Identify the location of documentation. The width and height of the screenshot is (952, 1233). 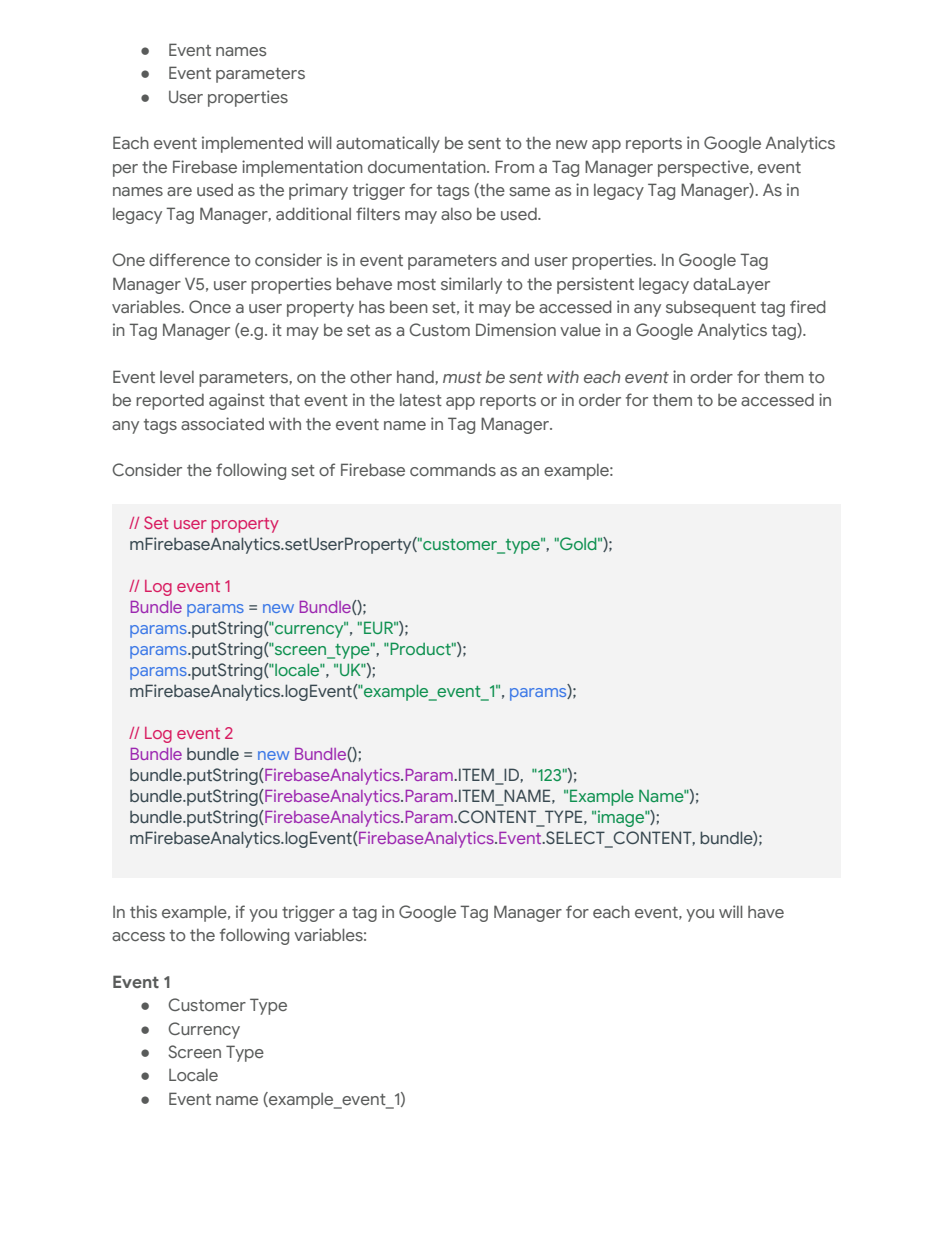
(428, 166).
